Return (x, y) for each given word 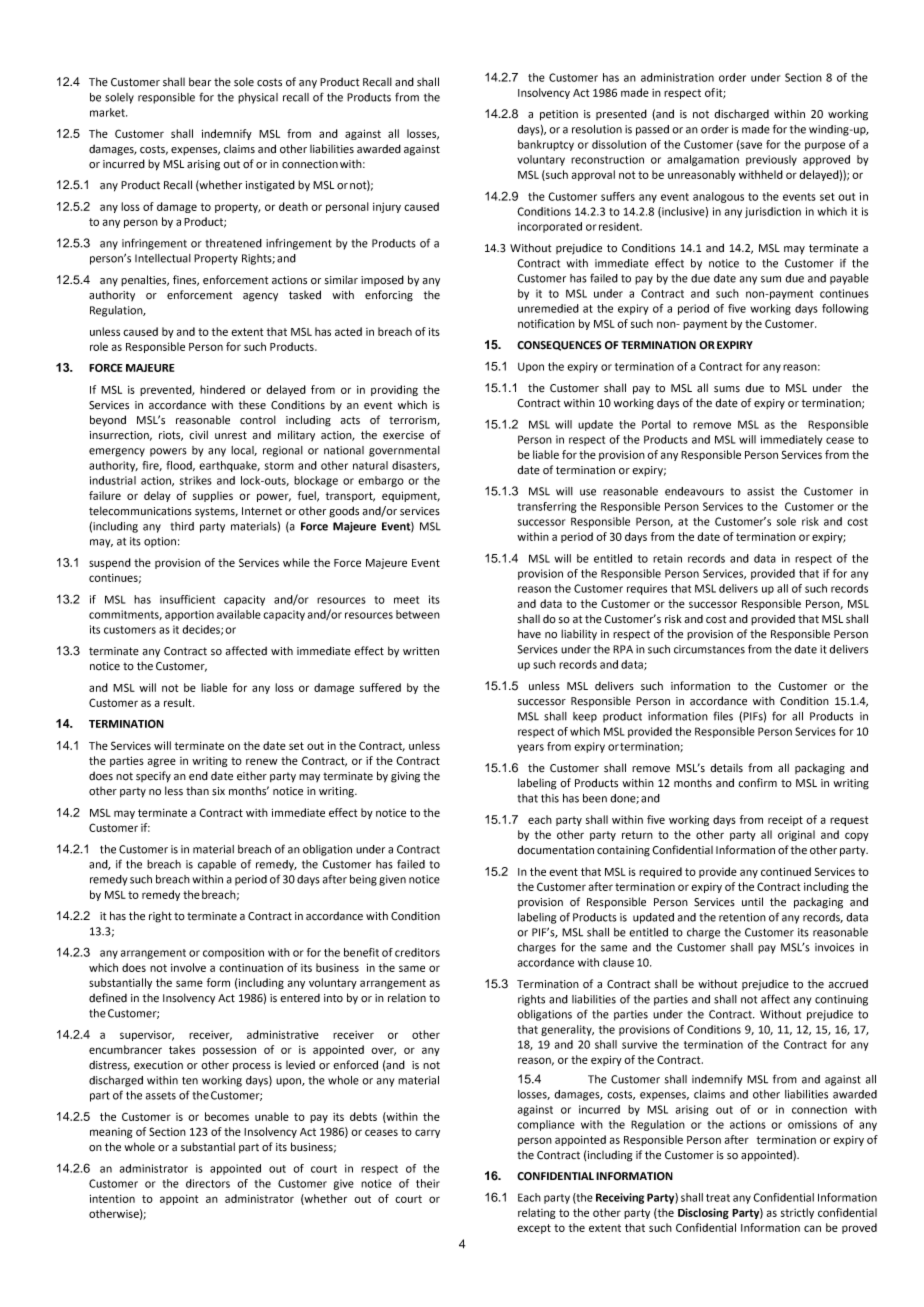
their (428, 1183)
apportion (189, 615)
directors (208, 1183)
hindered (222, 389)
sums (727, 389)
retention (742, 917)
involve (188, 967)
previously (771, 160)
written (421, 651)
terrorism (413, 421)
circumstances (709, 649)
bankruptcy (546, 145)
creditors (417, 952)
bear (200, 82)
